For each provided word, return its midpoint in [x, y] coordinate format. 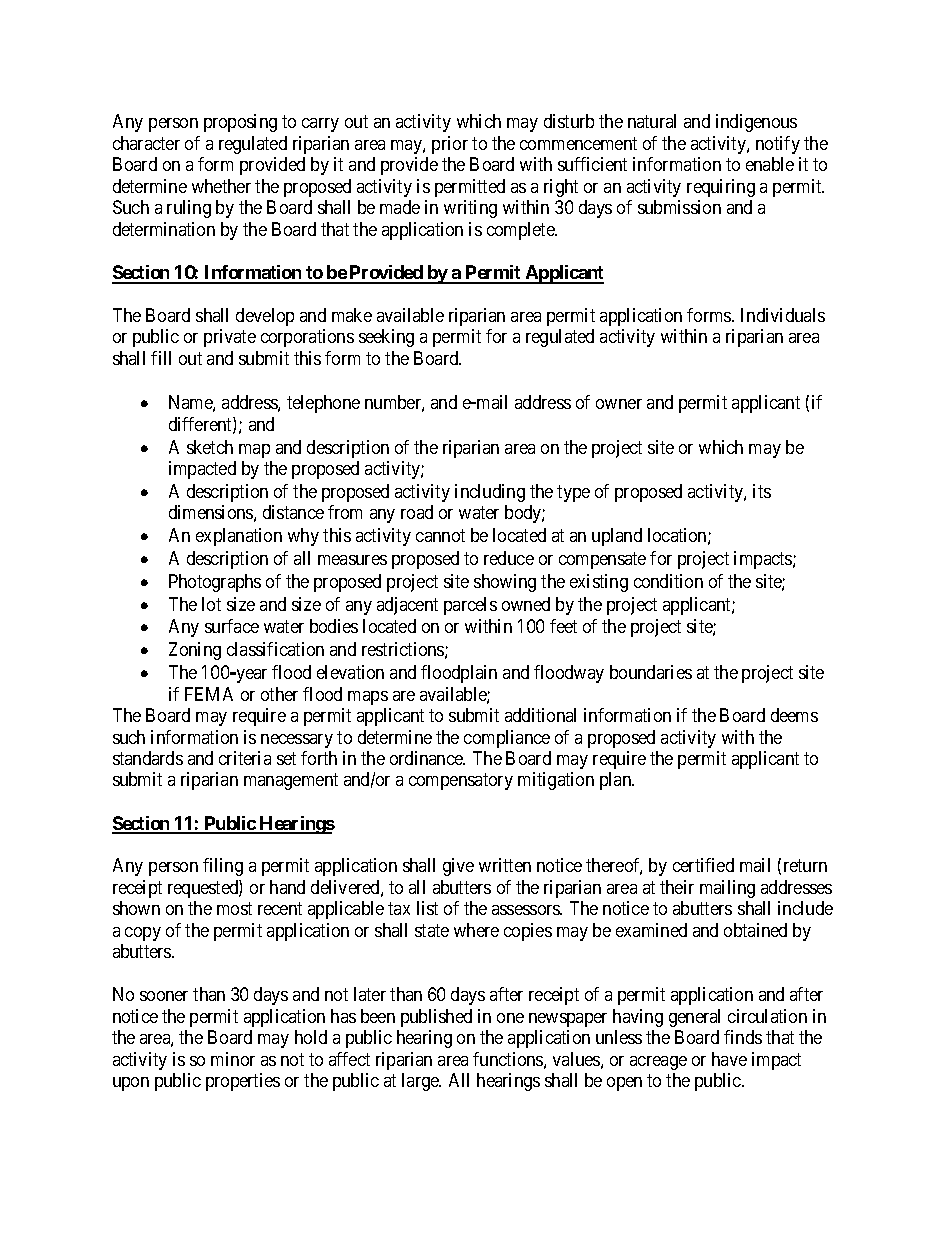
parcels [470, 606]
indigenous [756, 123]
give [458, 867]
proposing [240, 123]
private [230, 338]
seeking [386, 338]
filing [223, 867]
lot [211, 604]
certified [703, 865]
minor [233, 1059]
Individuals [783, 315]
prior [450, 145]
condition [668, 581]
